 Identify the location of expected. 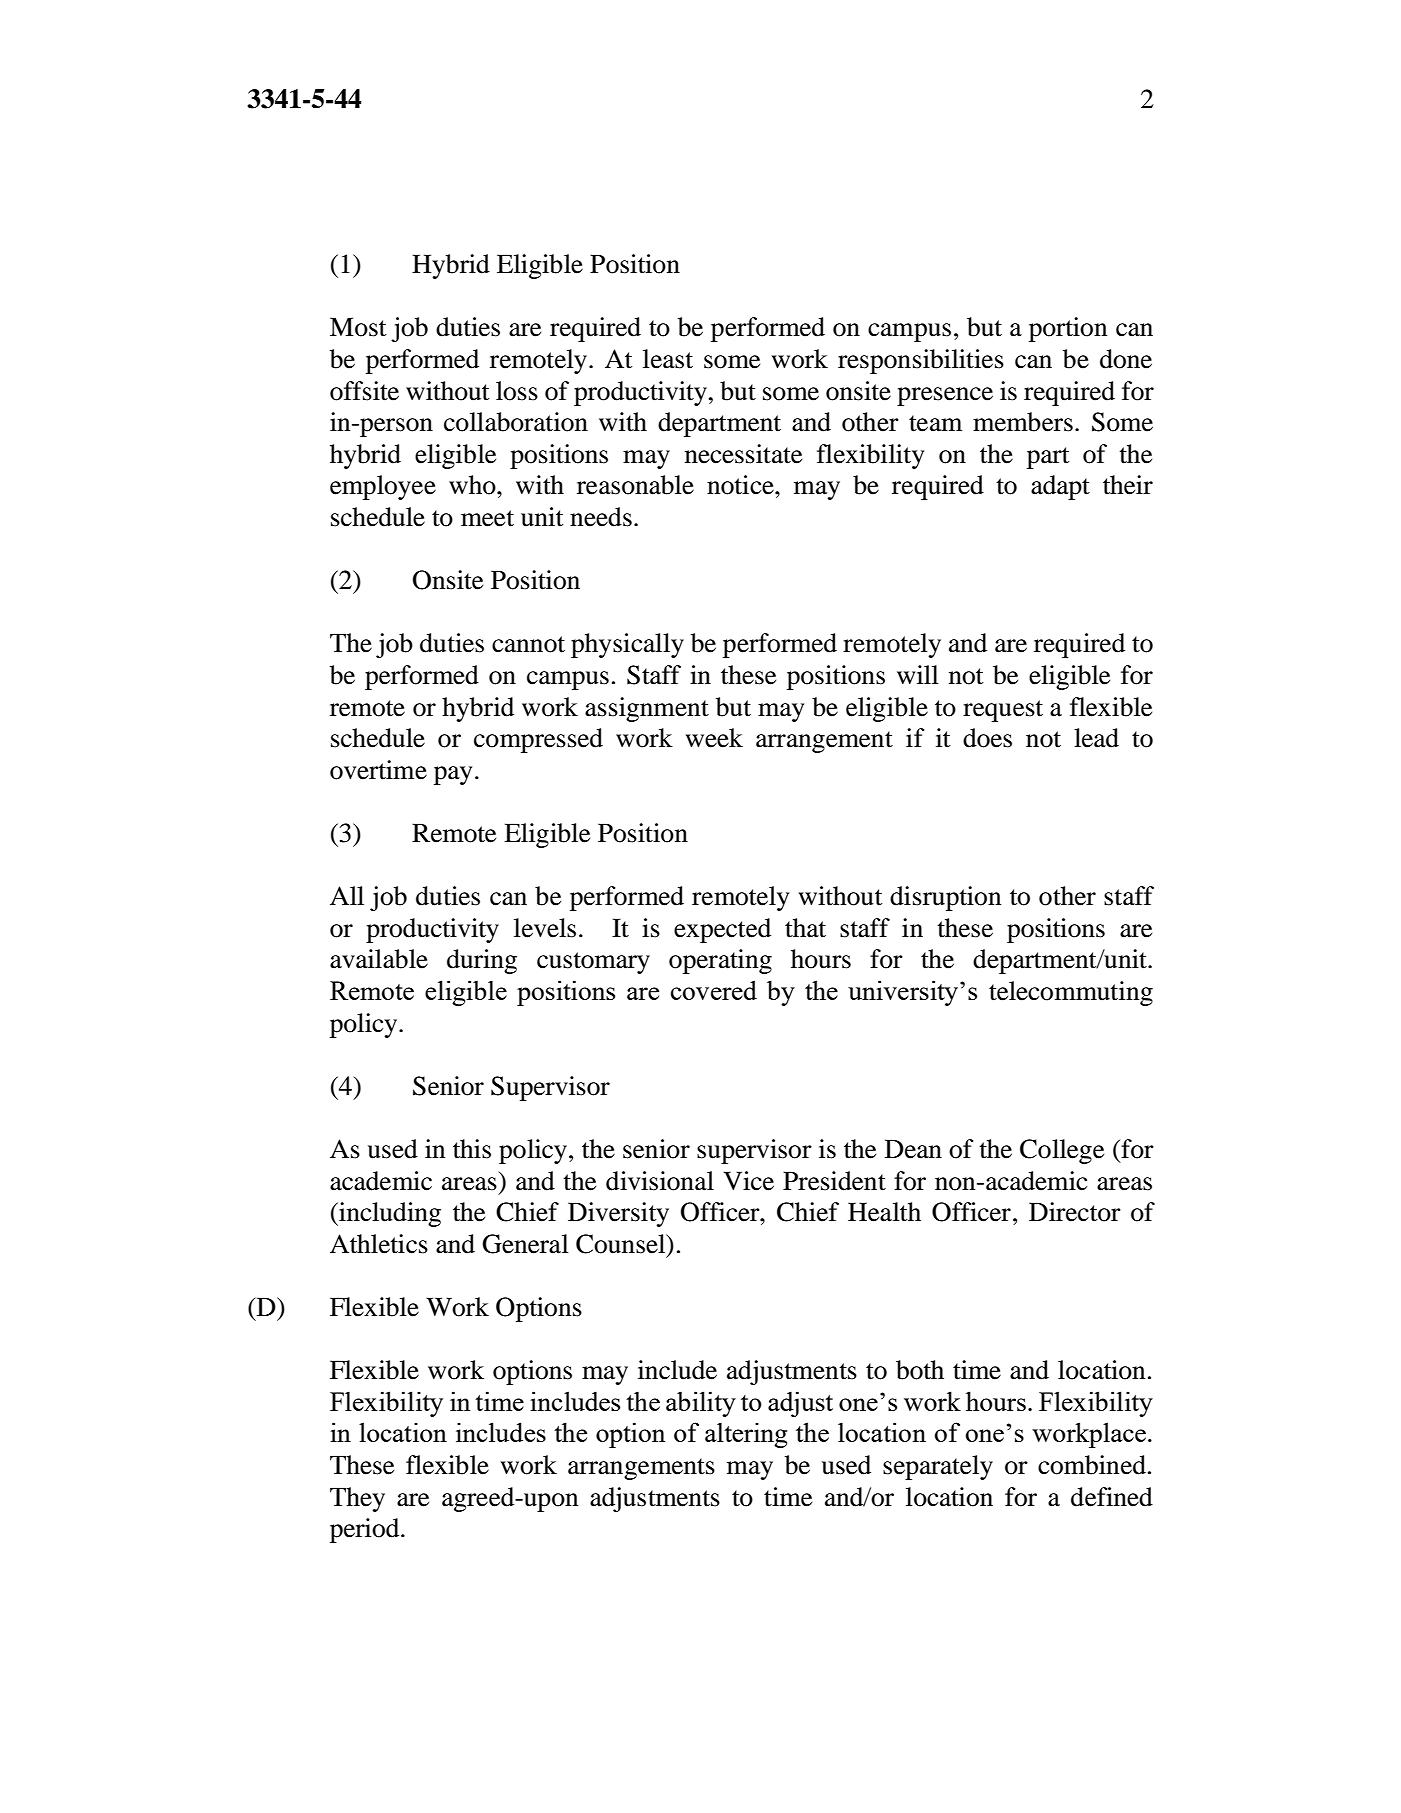
(722, 930).
